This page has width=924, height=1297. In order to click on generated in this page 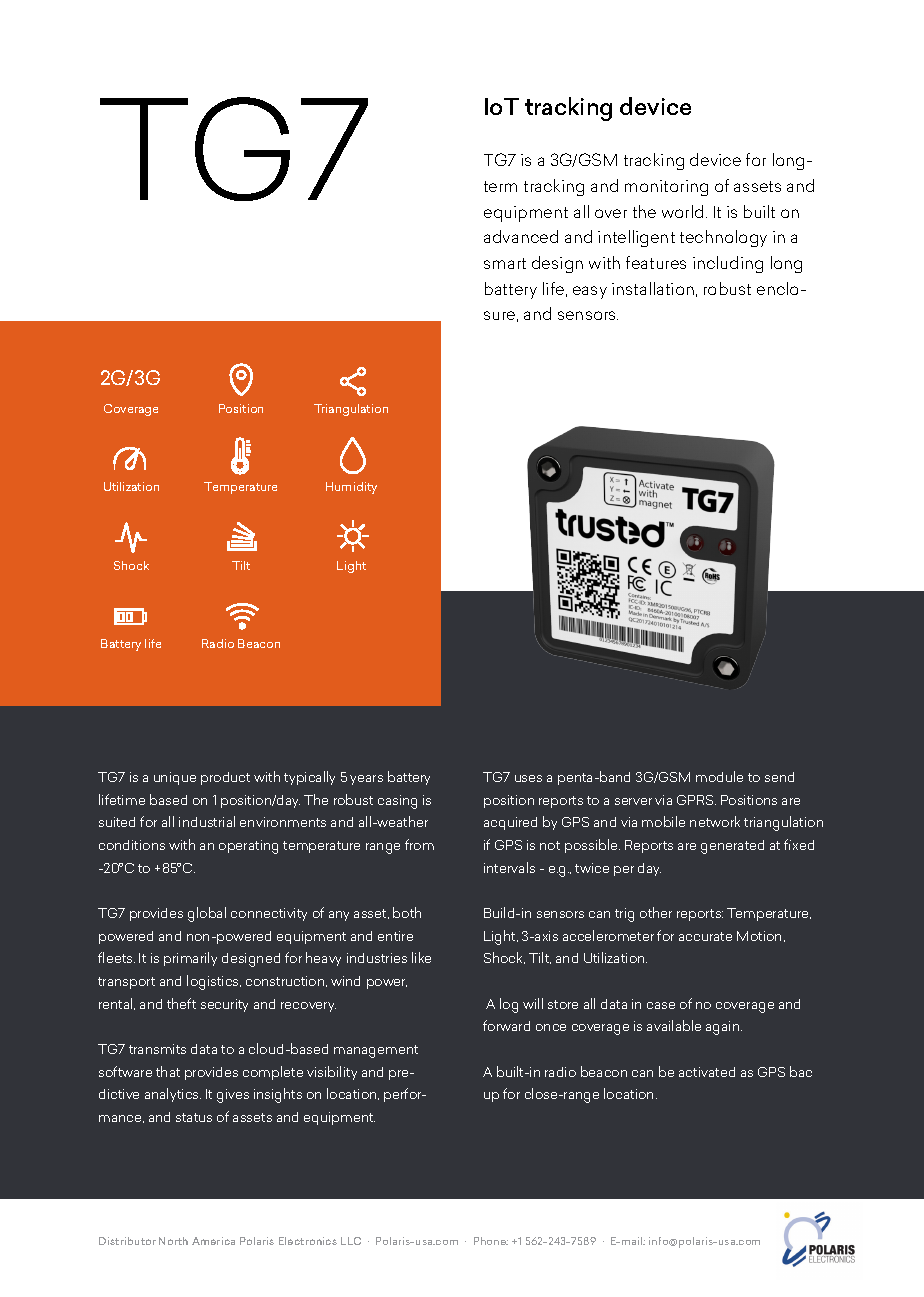, I will do `click(732, 847)`.
